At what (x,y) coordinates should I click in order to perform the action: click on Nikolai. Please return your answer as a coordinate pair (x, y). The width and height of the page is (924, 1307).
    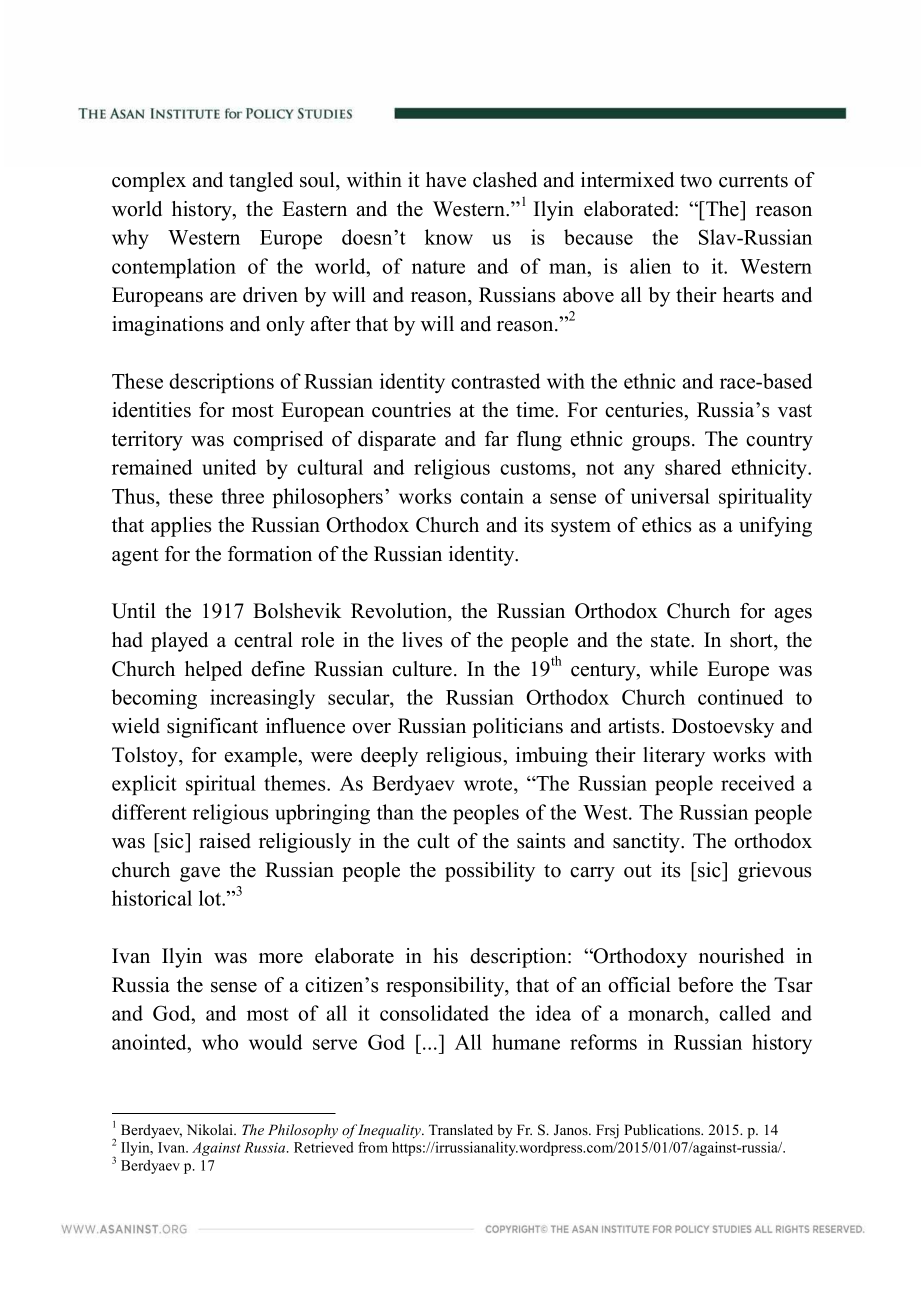
    Looking at the image, I should click on (211, 1129).
